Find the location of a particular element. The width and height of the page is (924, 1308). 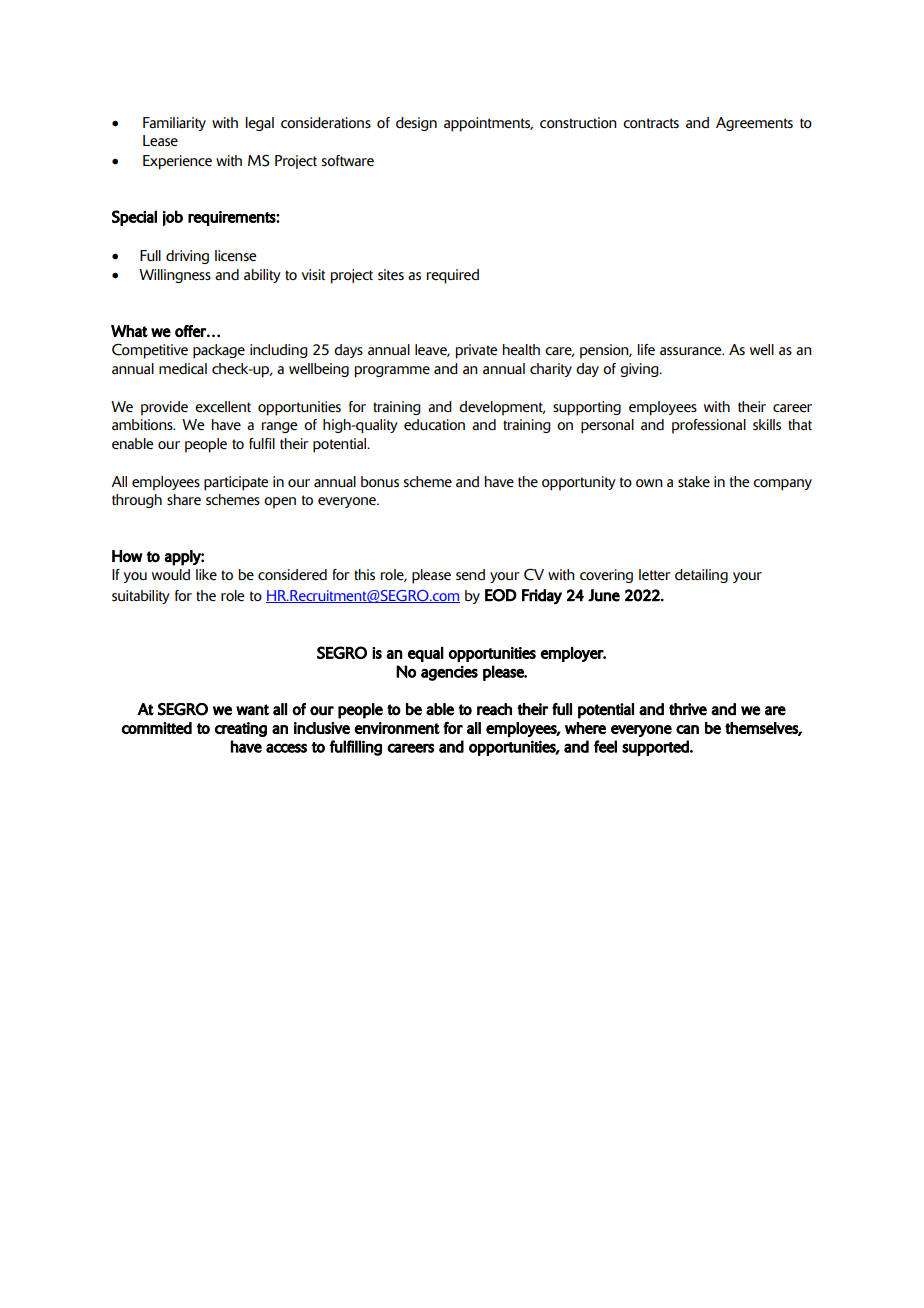

education is located at coordinates (434, 425).
